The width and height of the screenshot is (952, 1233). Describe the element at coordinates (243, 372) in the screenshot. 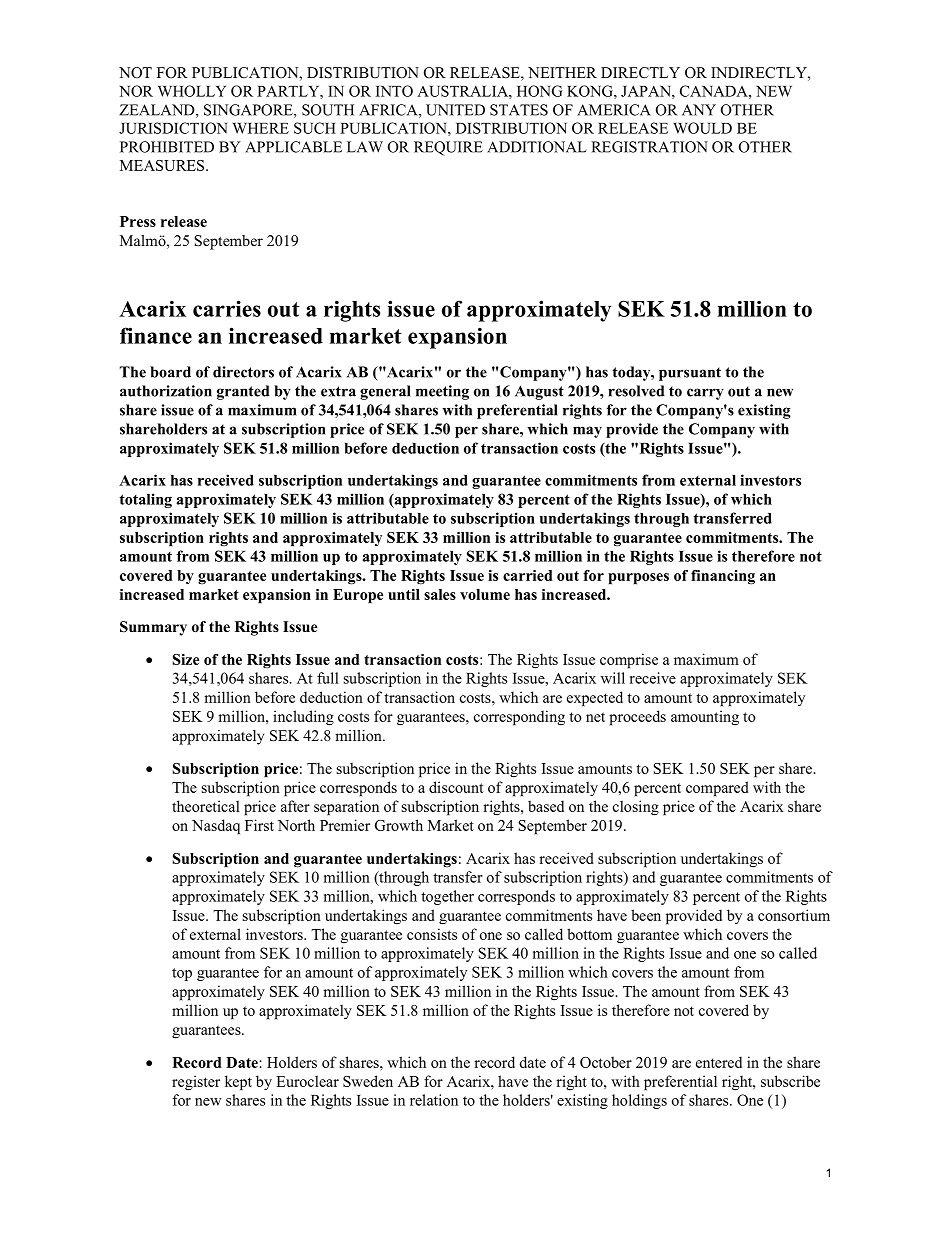

I see `directors` at that location.
